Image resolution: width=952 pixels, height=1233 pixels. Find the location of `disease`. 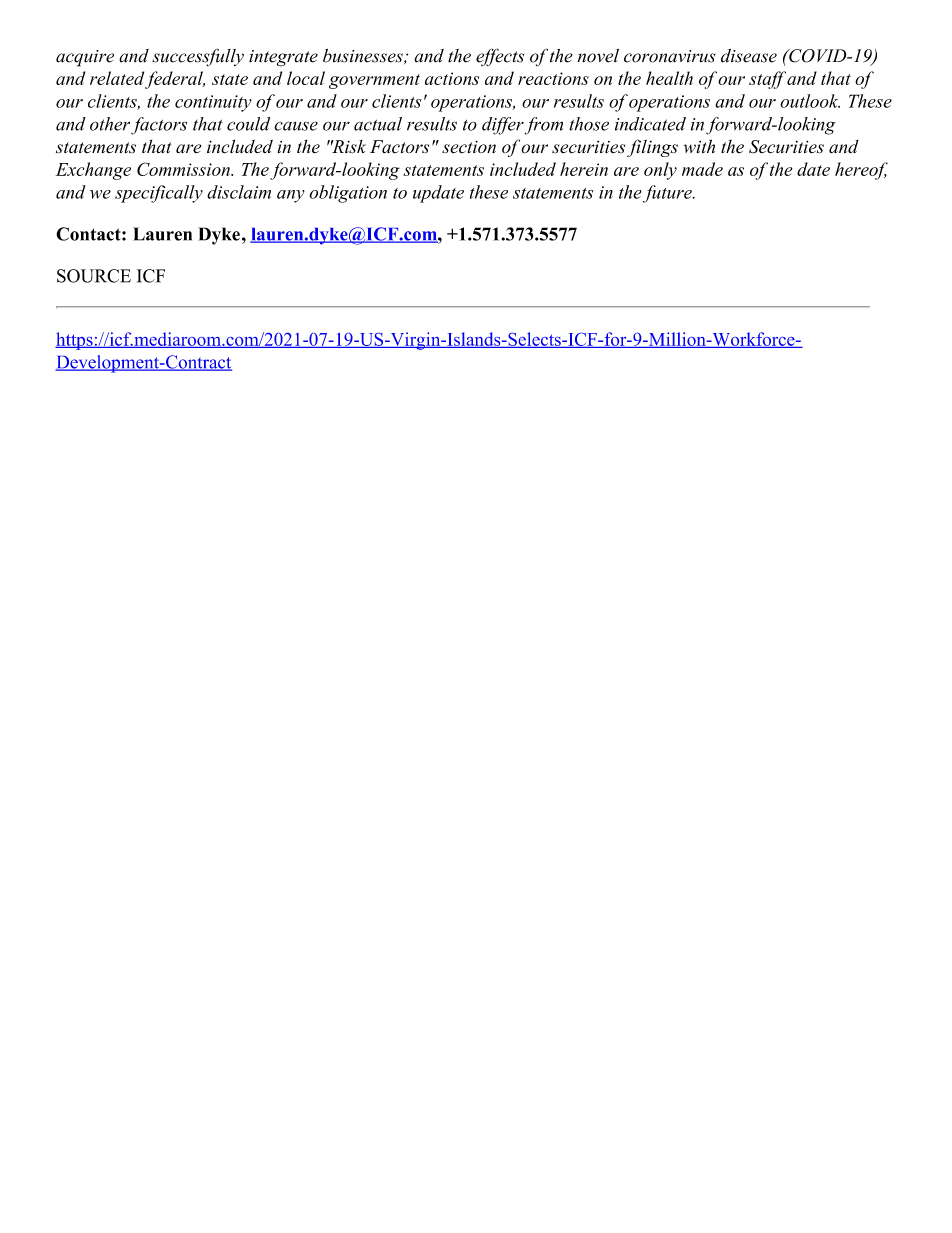

disease is located at coordinates (749, 56).
